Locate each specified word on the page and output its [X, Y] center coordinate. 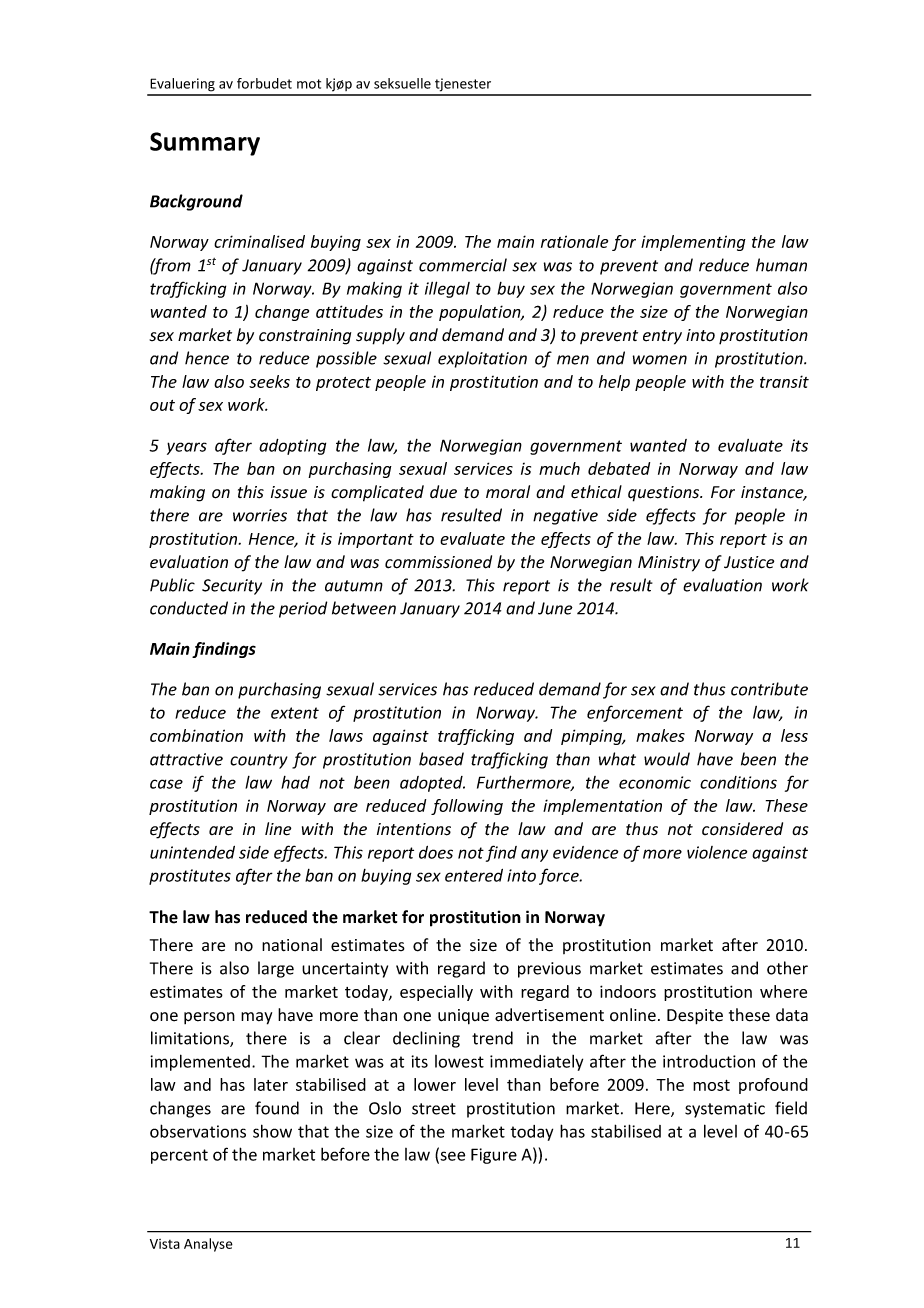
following [467, 807]
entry [662, 337]
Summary [205, 144]
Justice [749, 562]
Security [232, 587]
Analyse [208, 1245]
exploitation [482, 359]
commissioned [438, 562]
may [256, 1018]
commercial [463, 265]
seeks [269, 381]
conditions [738, 782]
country [259, 761]
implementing [693, 243]
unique [463, 1017]
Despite [695, 1017]
